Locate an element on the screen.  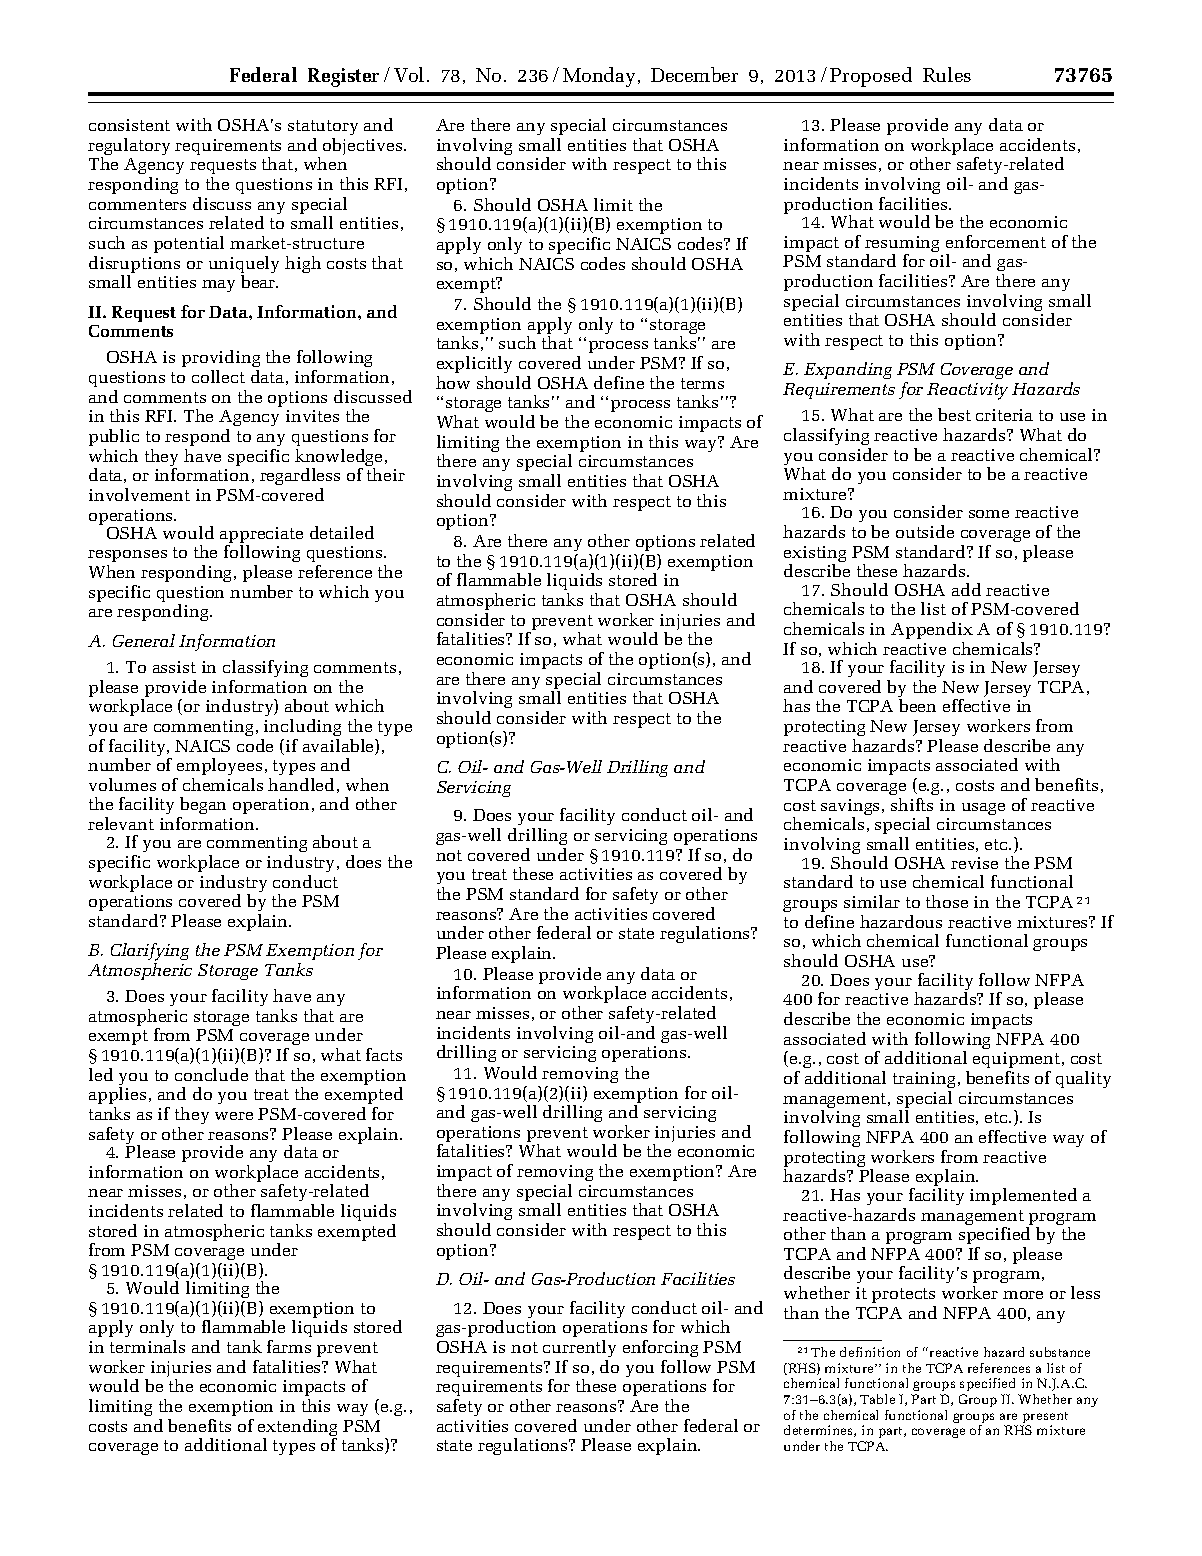
currently is located at coordinates (579, 1348).
